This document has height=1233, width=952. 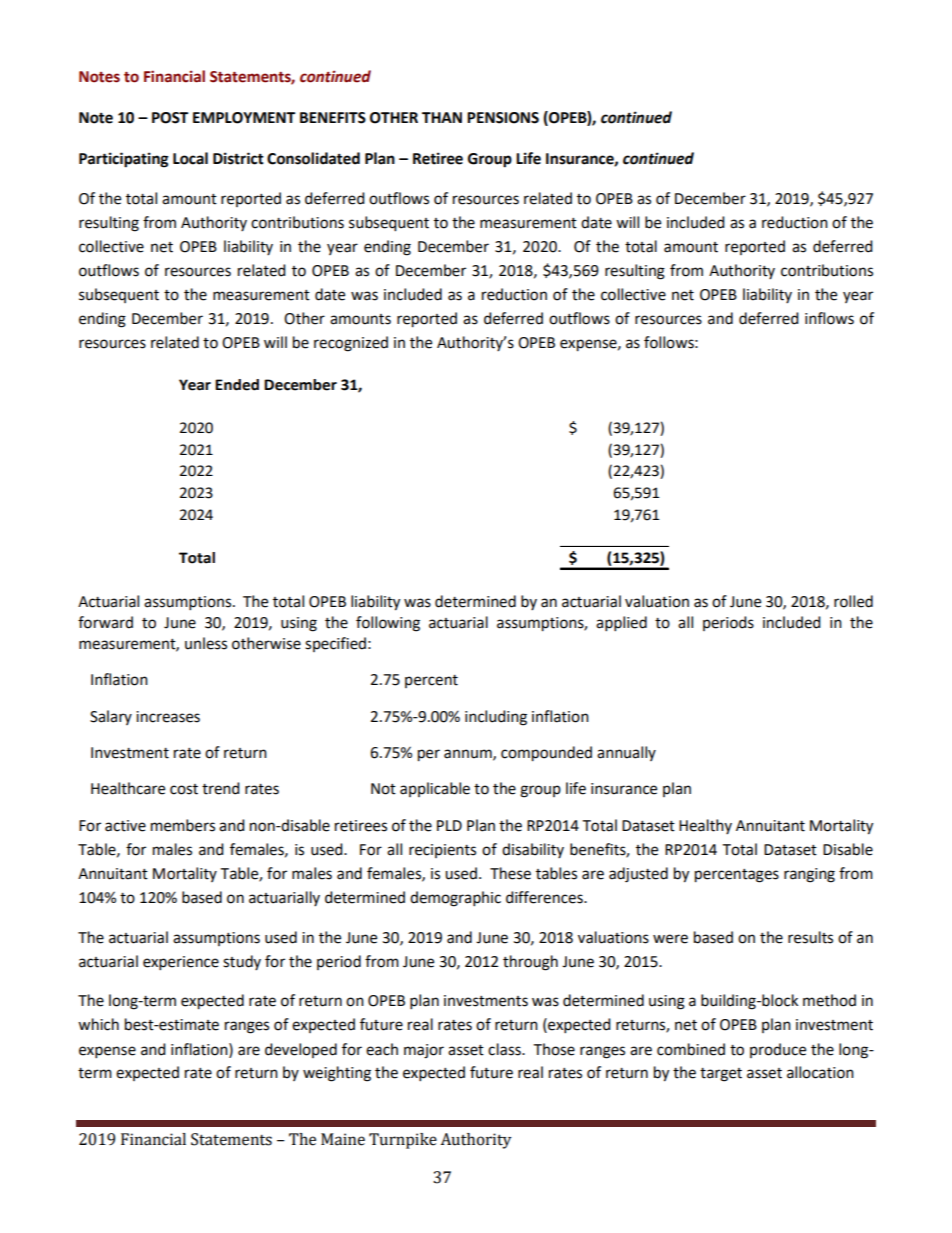 What do you see at coordinates (510, 873) in the document?
I see `These` at bounding box center [510, 873].
